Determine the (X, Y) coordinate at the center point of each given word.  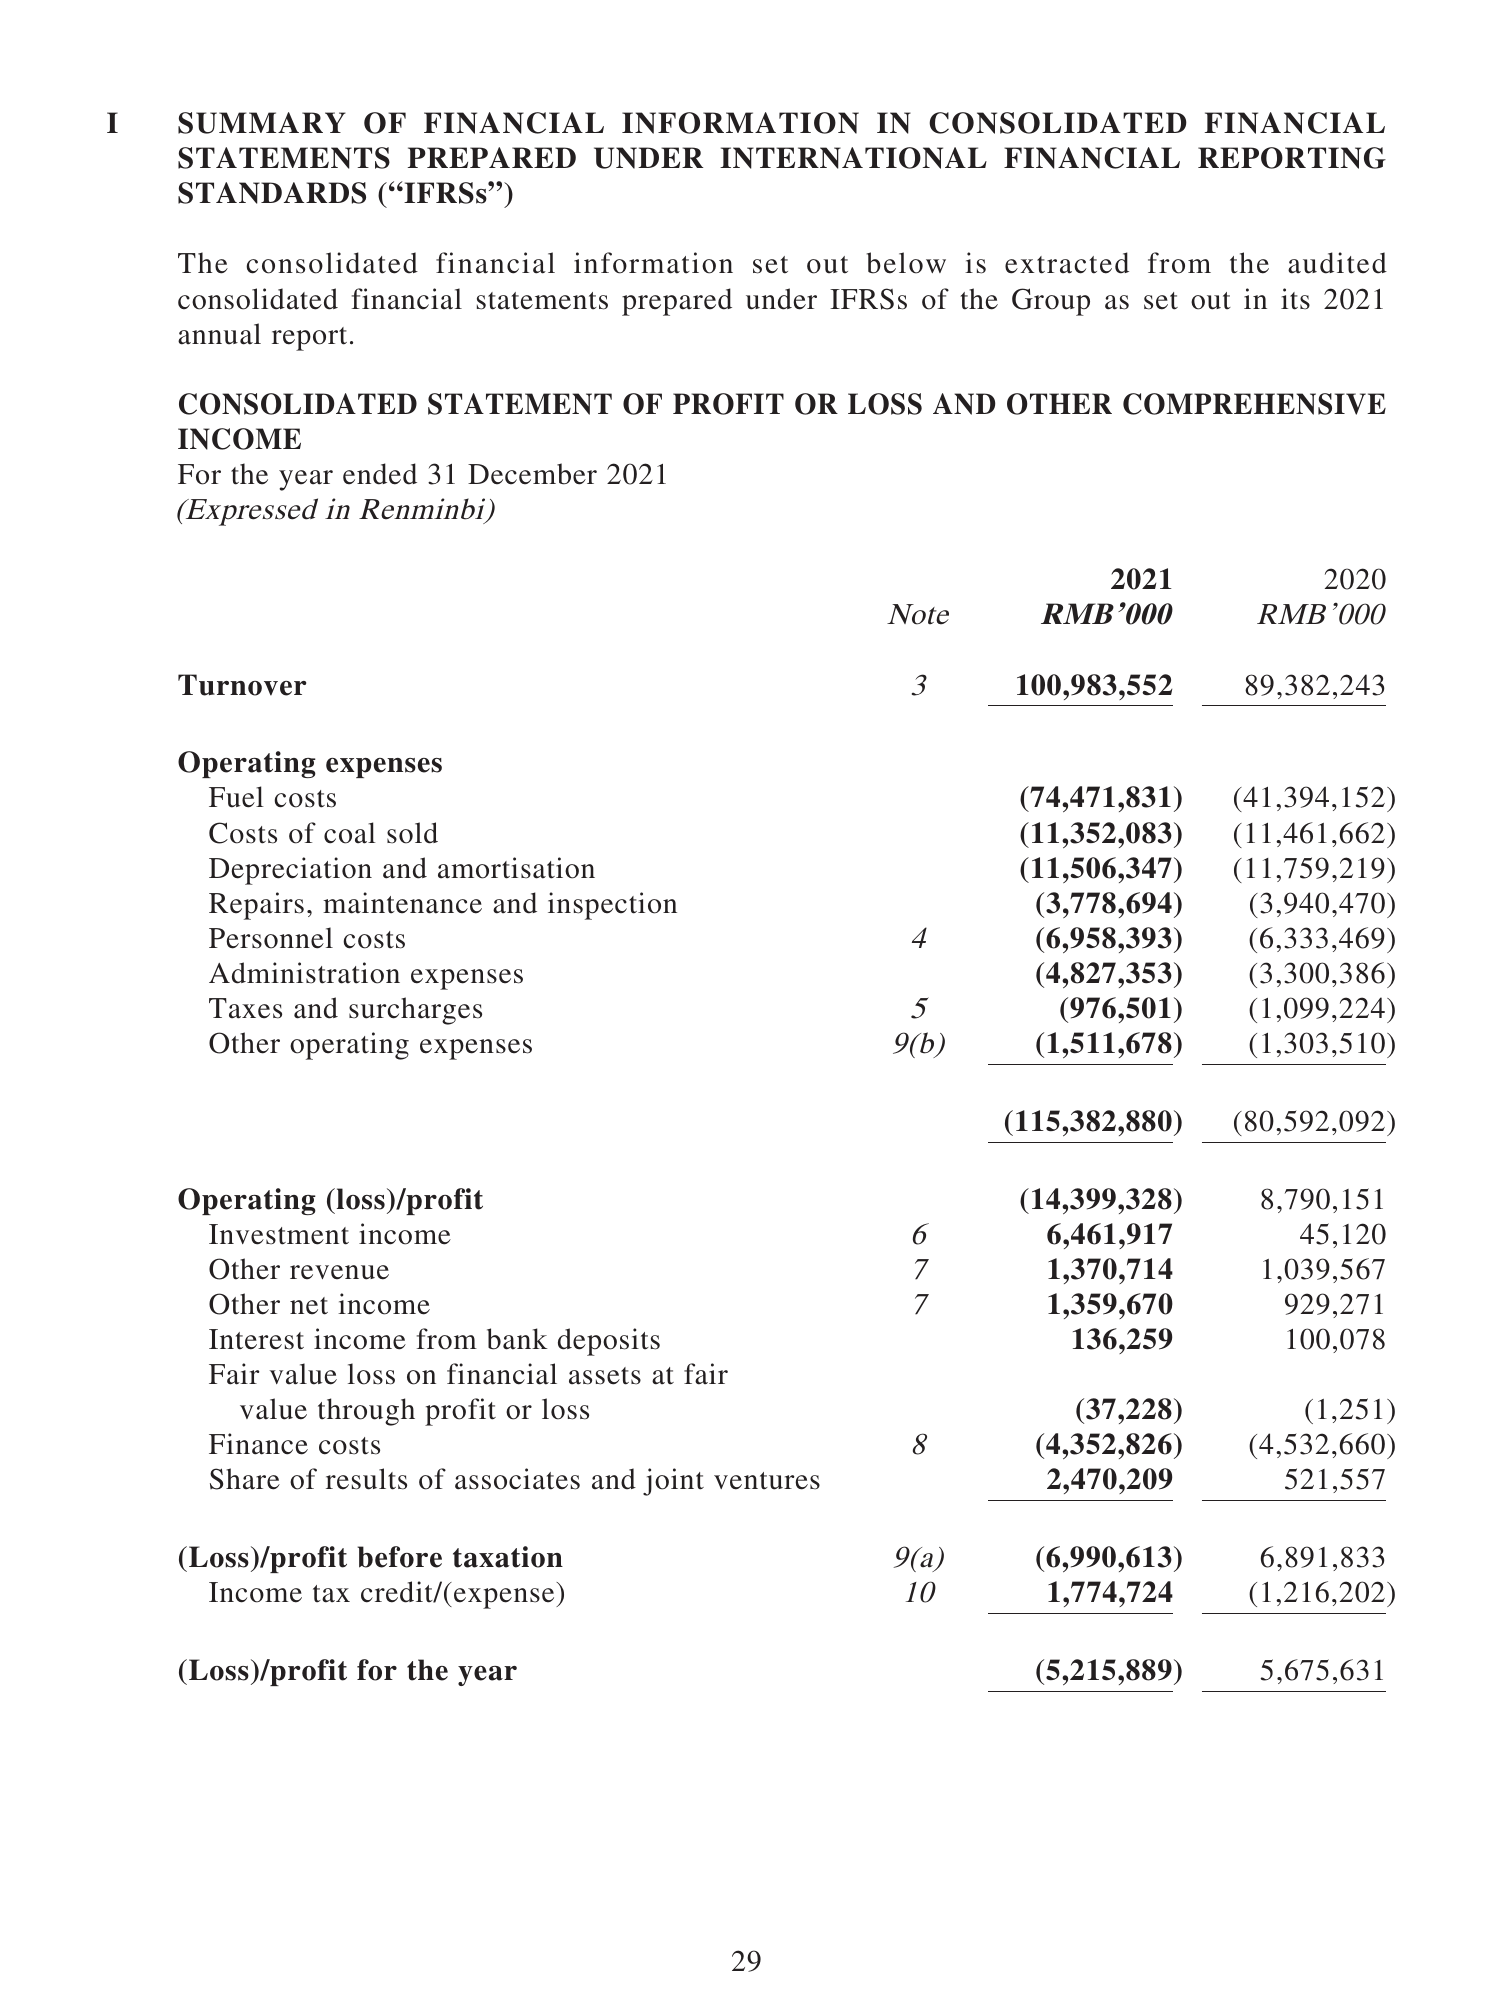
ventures (767, 1481)
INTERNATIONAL (853, 158)
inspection (612, 906)
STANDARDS (272, 193)
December (532, 474)
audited (1337, 263)
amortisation (516, 868)
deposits (609, 1342)
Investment (279, 1234)
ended (380, 474)
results (366, 1479)
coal (350, 833)
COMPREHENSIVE (1254, 404)
